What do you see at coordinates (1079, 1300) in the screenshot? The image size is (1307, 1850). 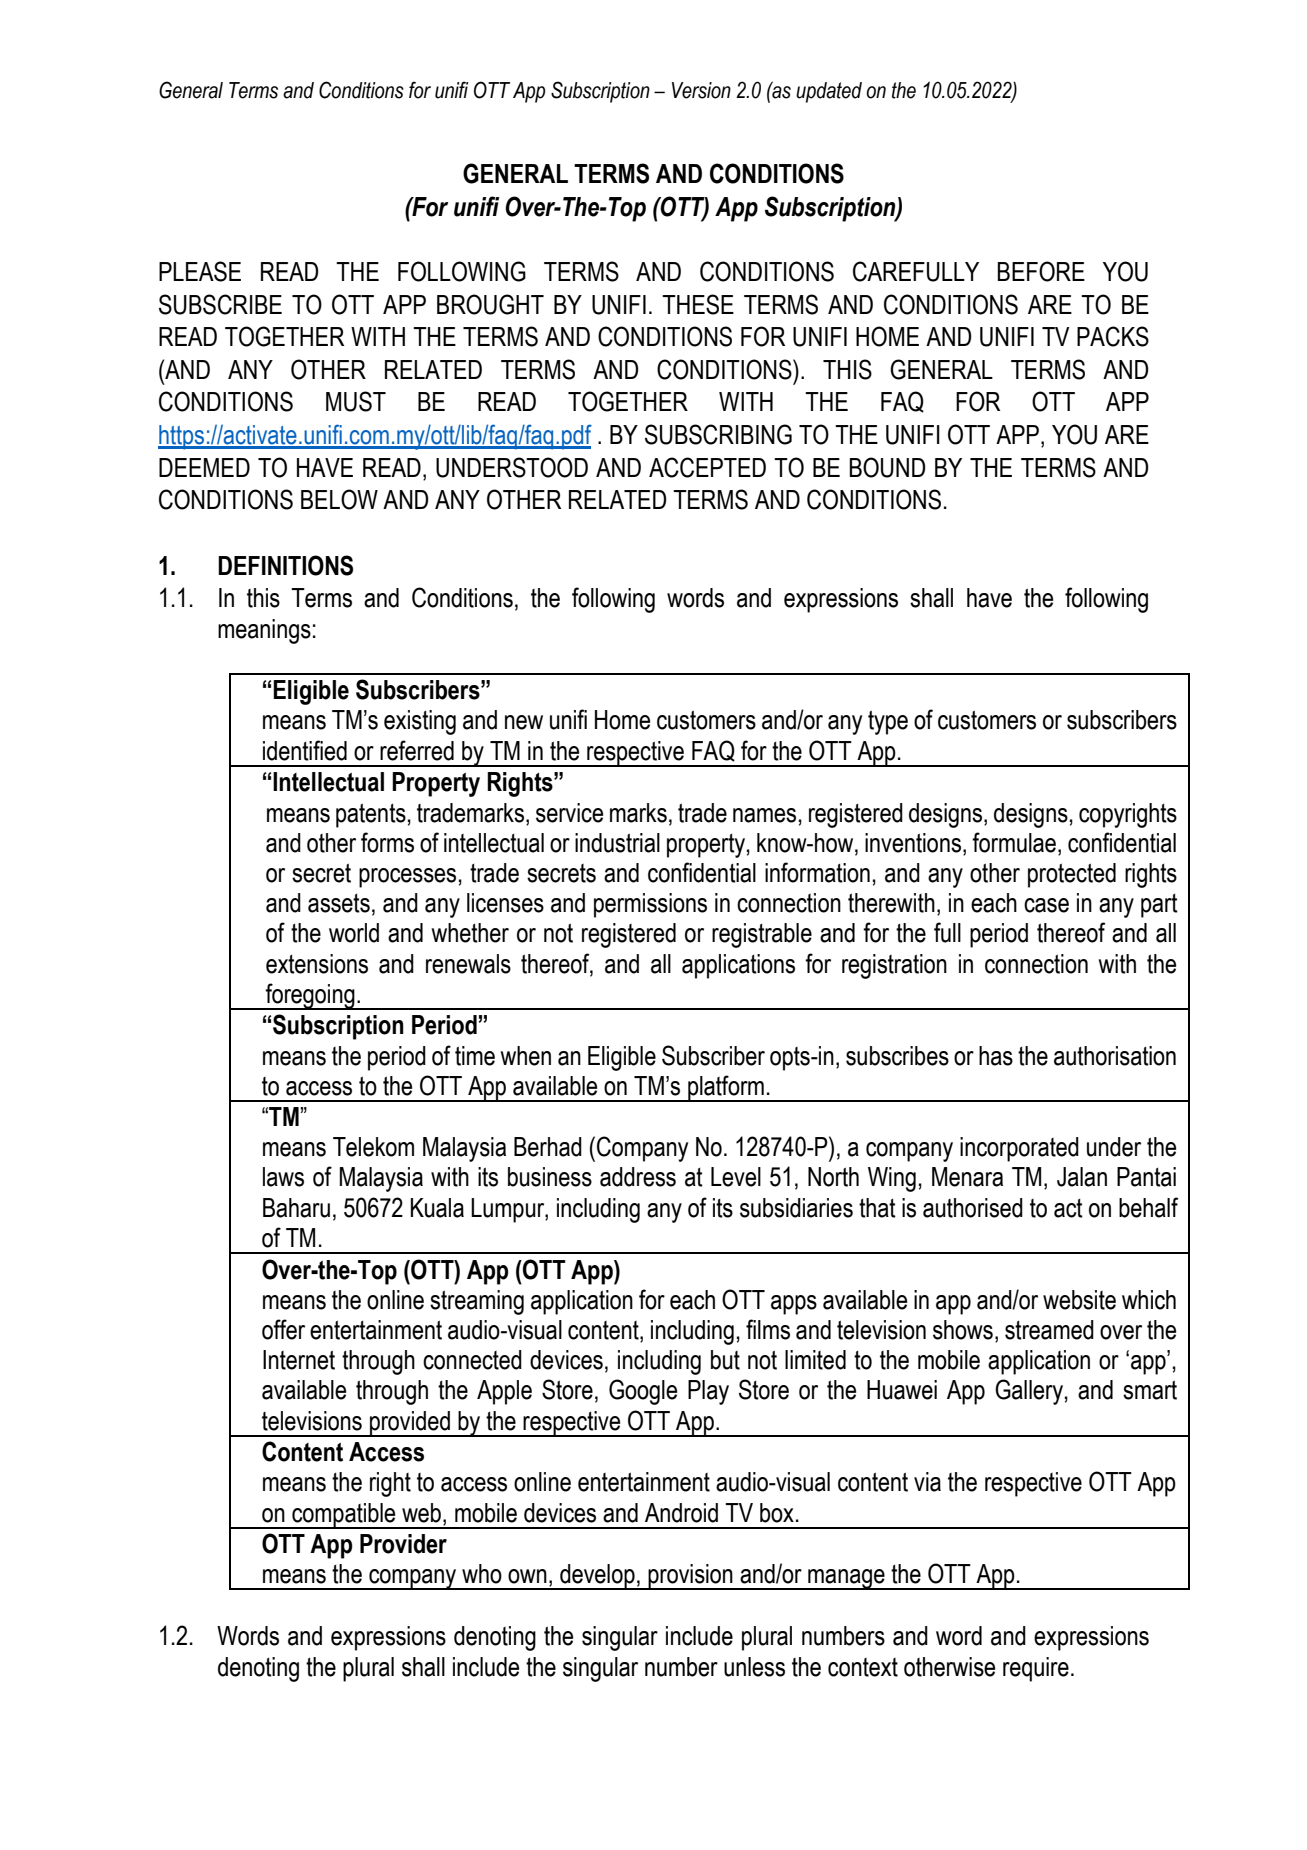 I see `website` at bounding box center [1079, 1300].
